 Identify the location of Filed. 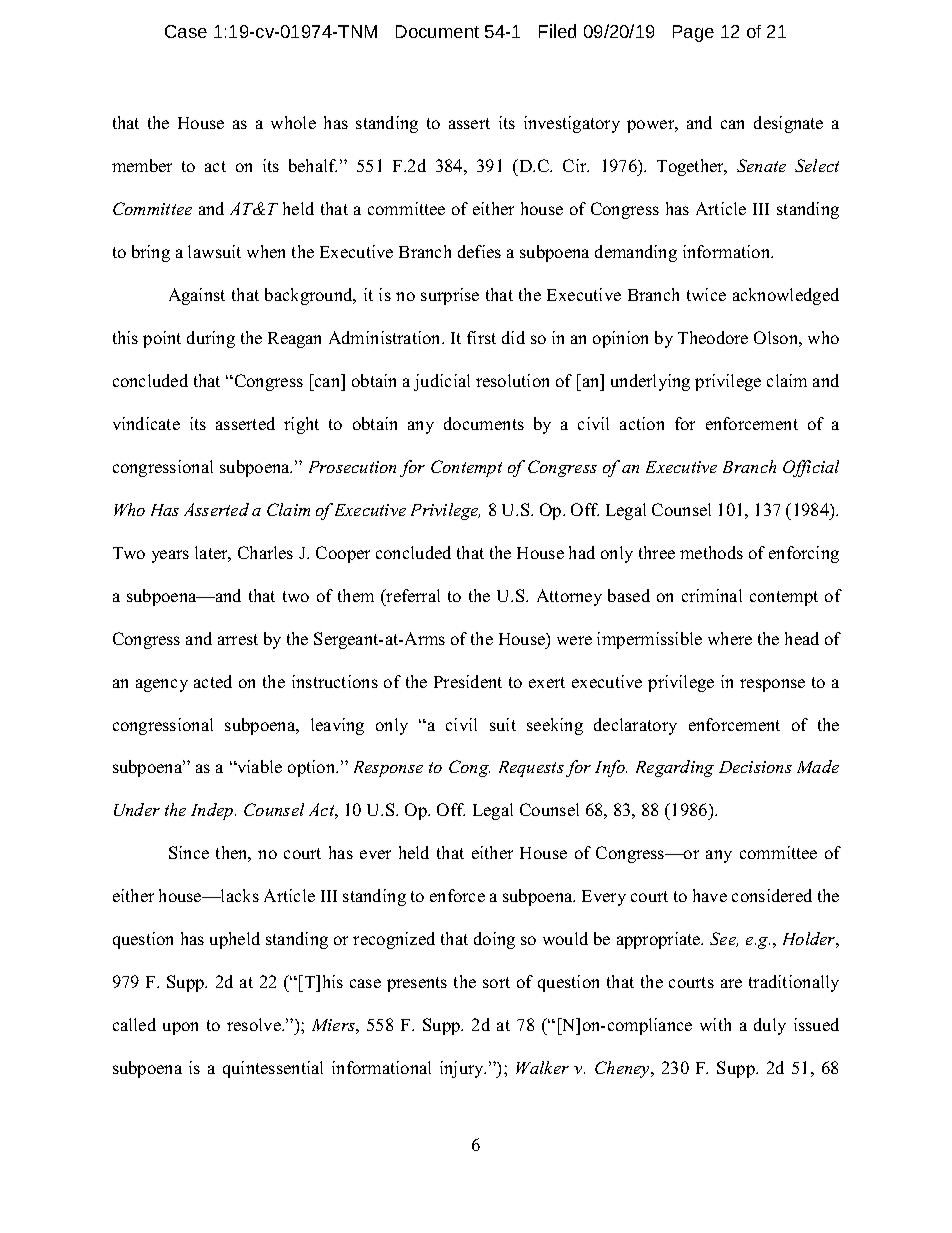
(557, 31).
